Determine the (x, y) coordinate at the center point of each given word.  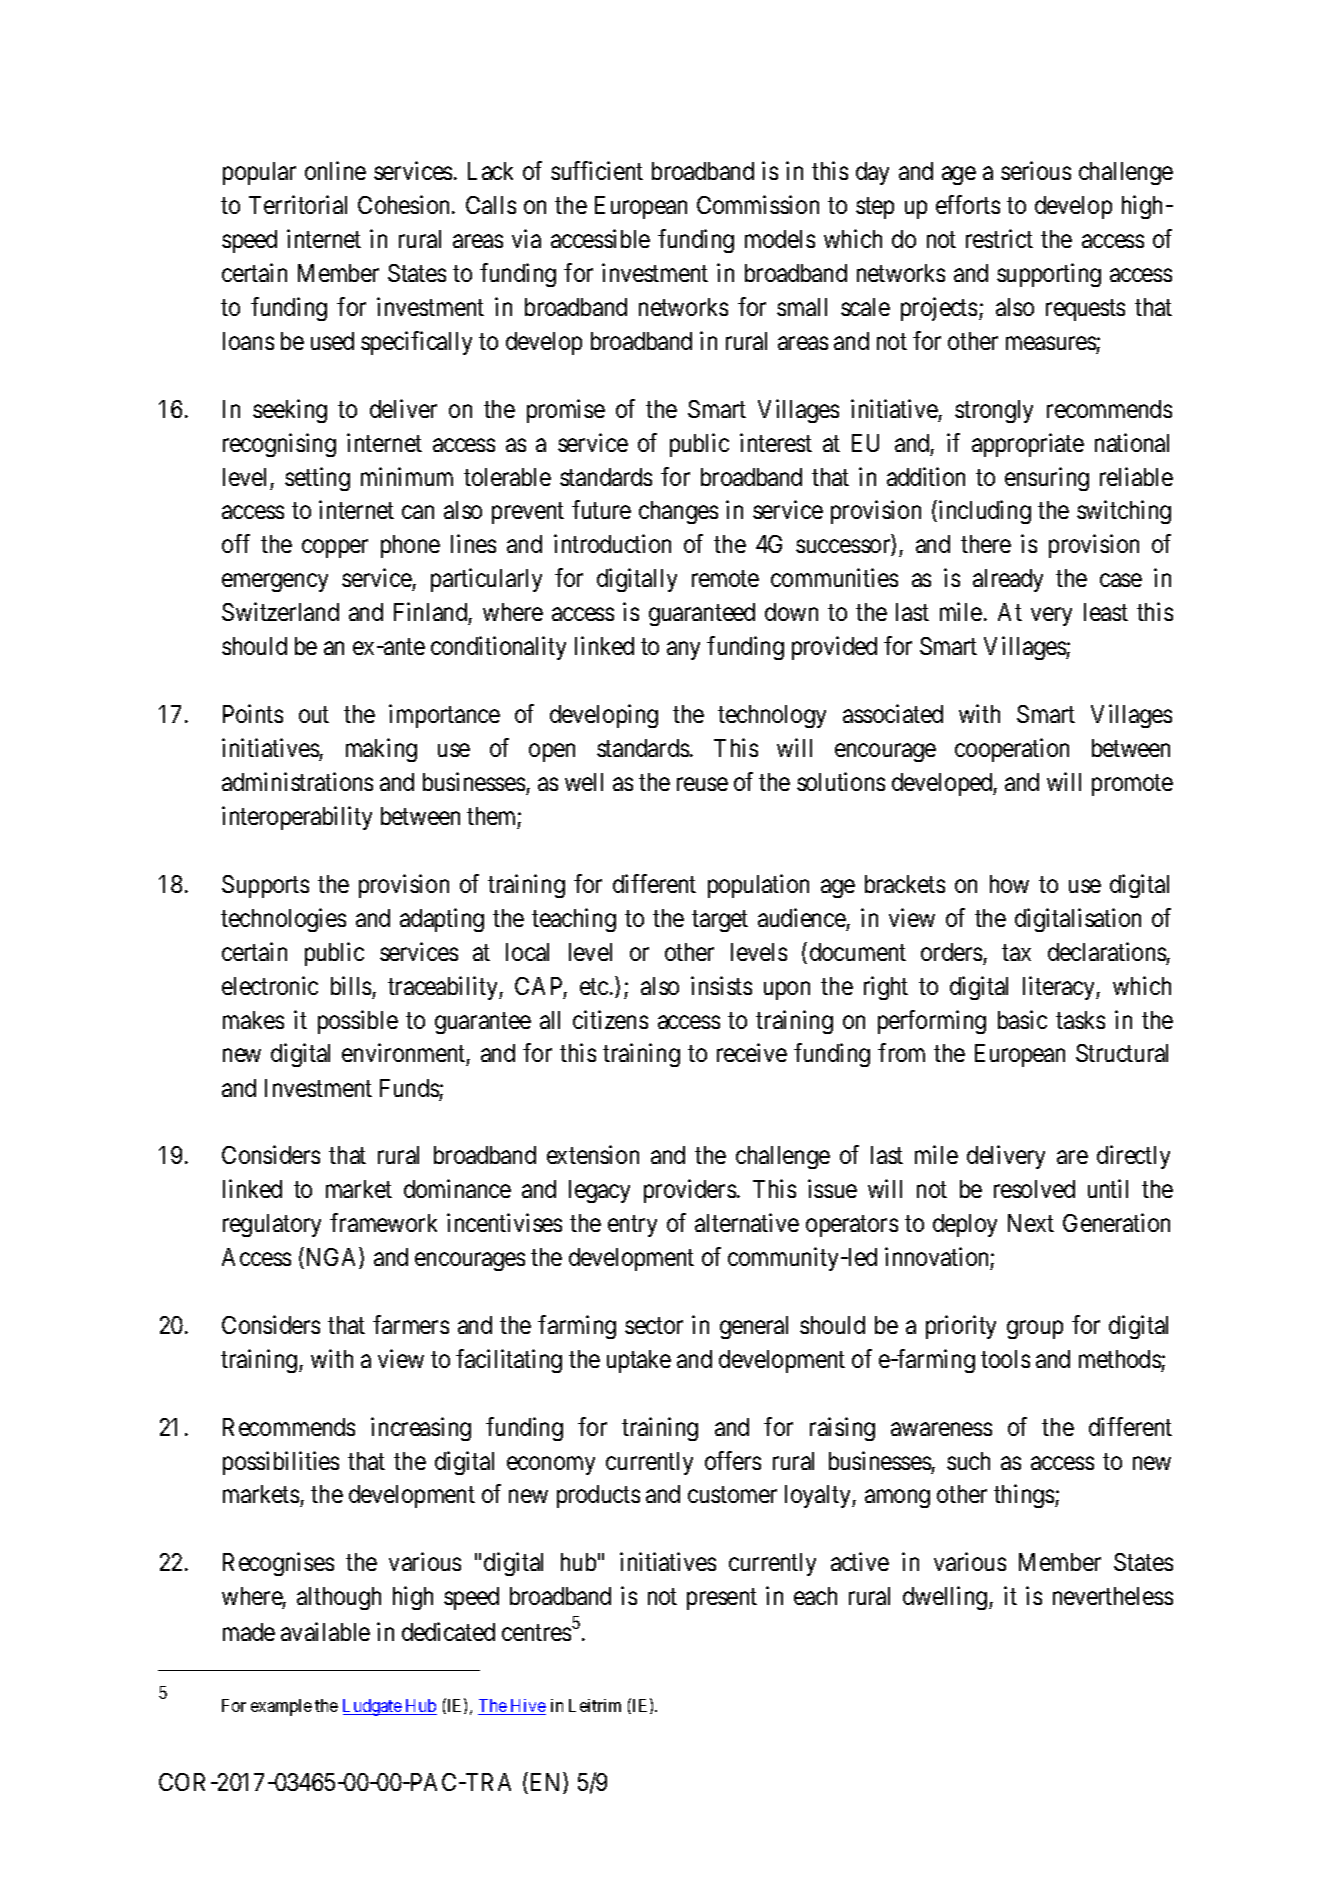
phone (410, 546)
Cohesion (405, 204)
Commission (758, 204)
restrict (999, 238)
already (1008, 580)
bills (351, 985)
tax (1016, 952)
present (722, 1599)
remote (725, 579)
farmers (411, 1324)
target (720, 921)
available (325, 1632)
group (1035, 1330)
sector (654, 1326)
